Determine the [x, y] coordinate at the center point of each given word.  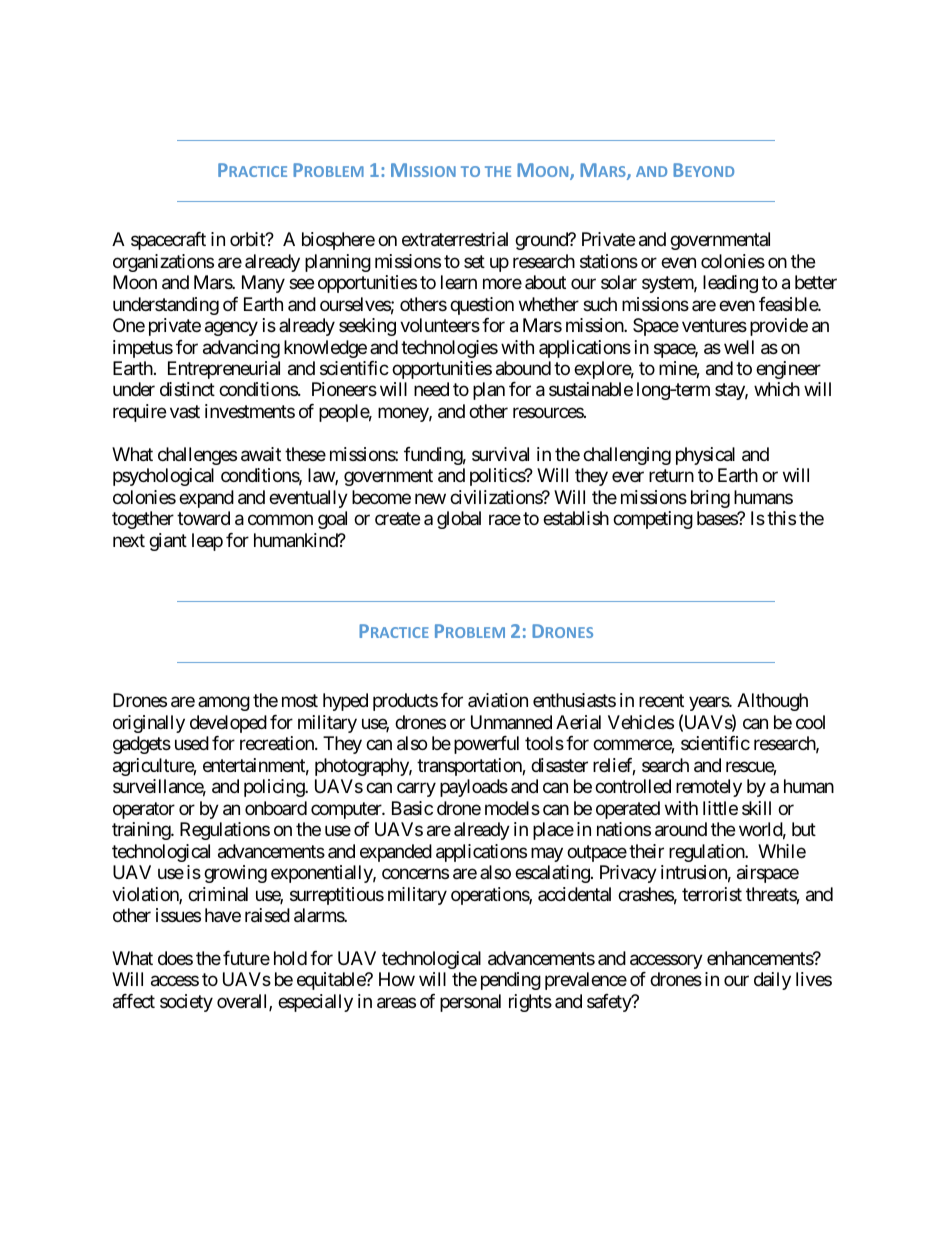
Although [772, 702]
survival [500, 454]
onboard [276, 808]
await [261, 454]
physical [705, 456]
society [186, 1003]
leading [730, 284]
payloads [474, 788]
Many [263, 284]
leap [207, 542]
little [720, 808]
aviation [498, 700]
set [474, 261]
